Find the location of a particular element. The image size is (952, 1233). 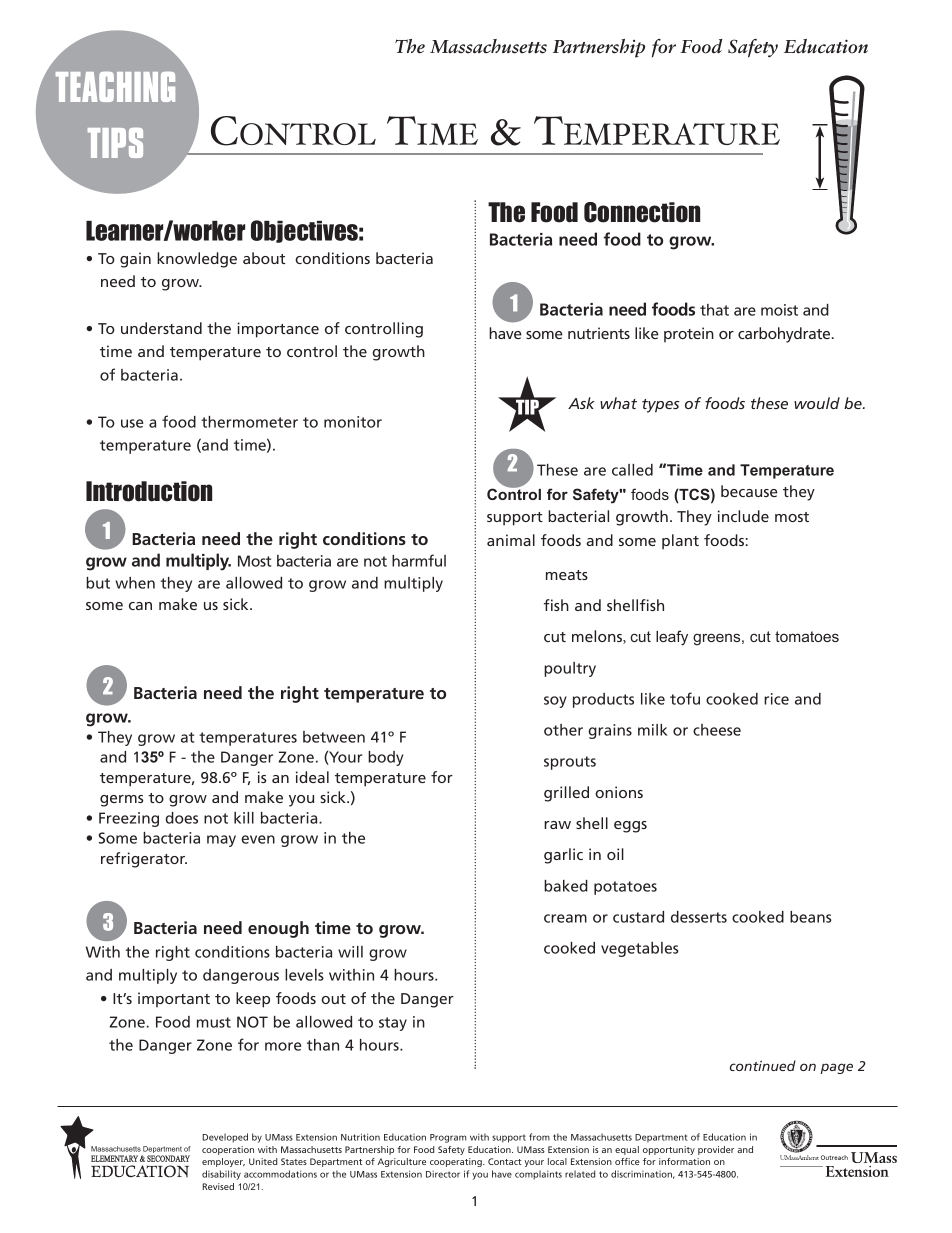

TIPS is located at coordinates (115, 143).
